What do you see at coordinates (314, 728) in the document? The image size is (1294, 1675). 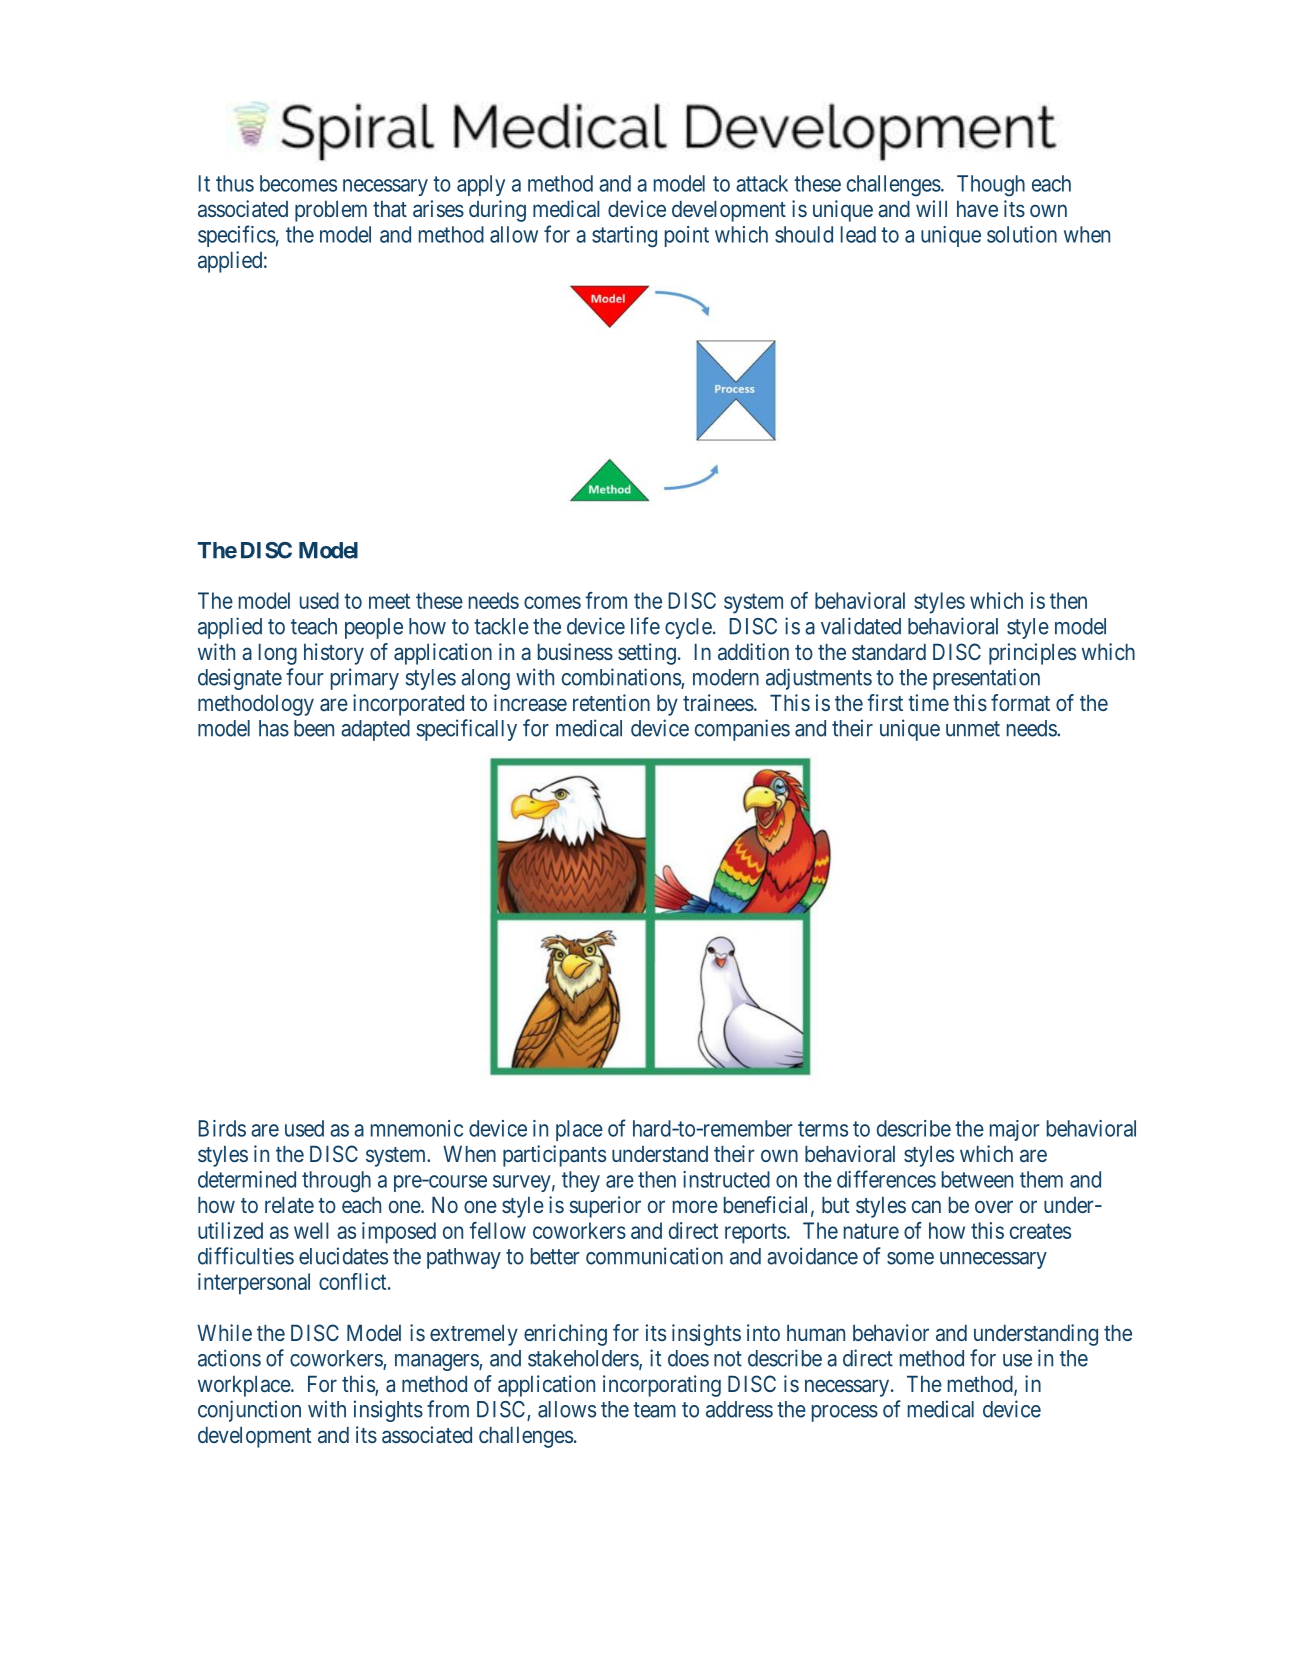 I see `been` at bounding box center [314, 728].
